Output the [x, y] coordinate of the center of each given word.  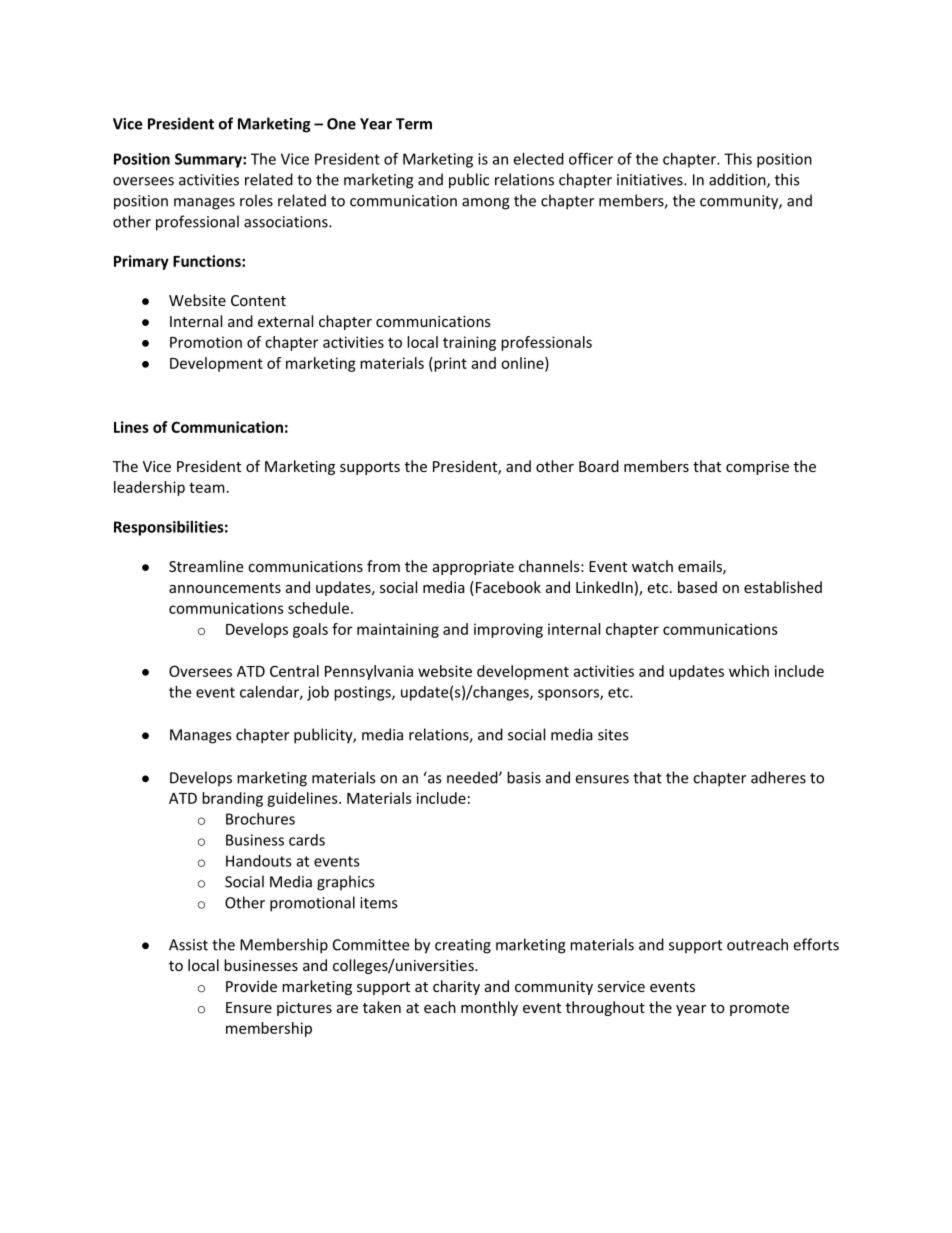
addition [738, 180]
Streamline [206, 566]
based [697, 587]
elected [538, 159]
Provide [251, 986]
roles [256, 200]
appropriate [473, 568]
